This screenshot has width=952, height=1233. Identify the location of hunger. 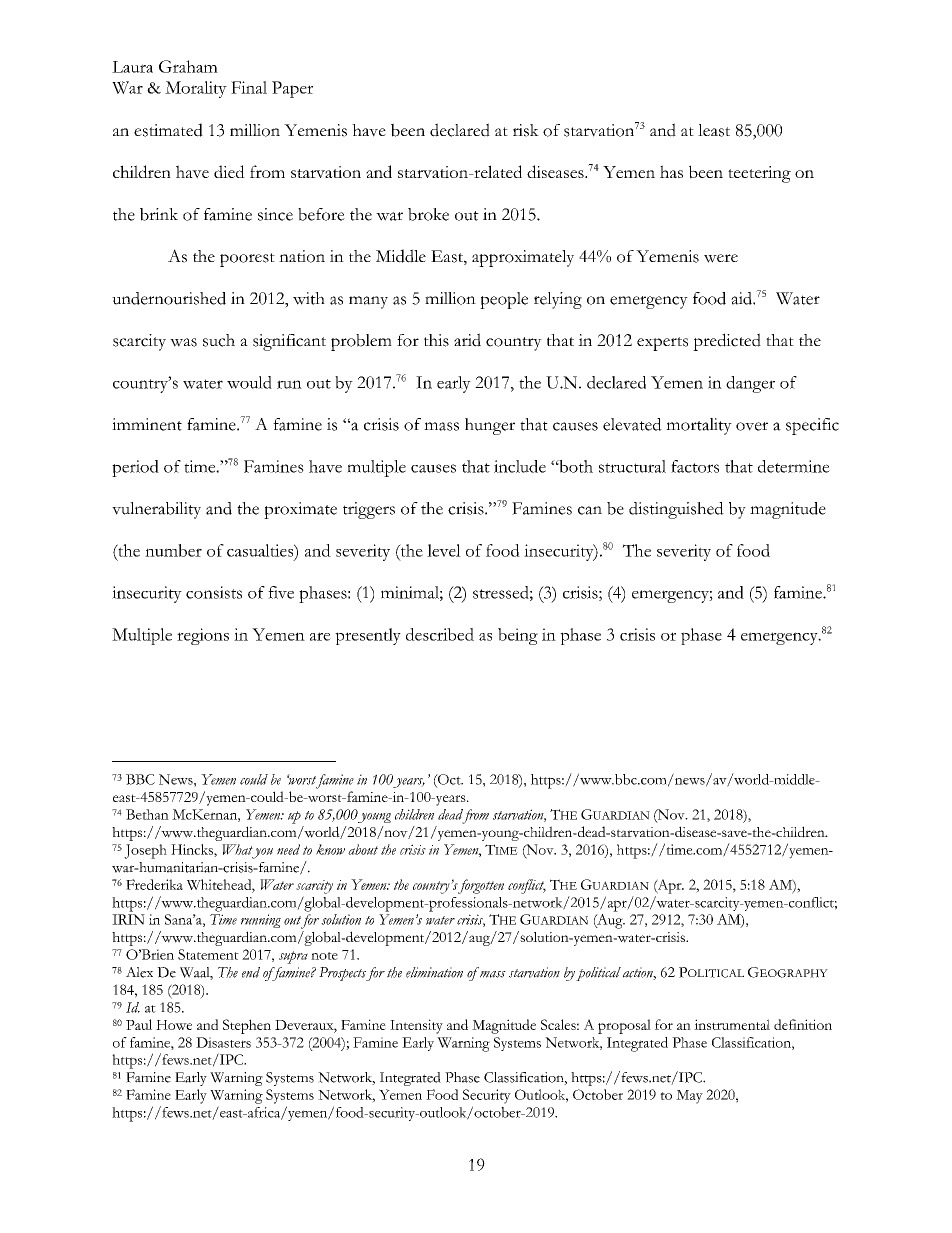
(490, 426).
